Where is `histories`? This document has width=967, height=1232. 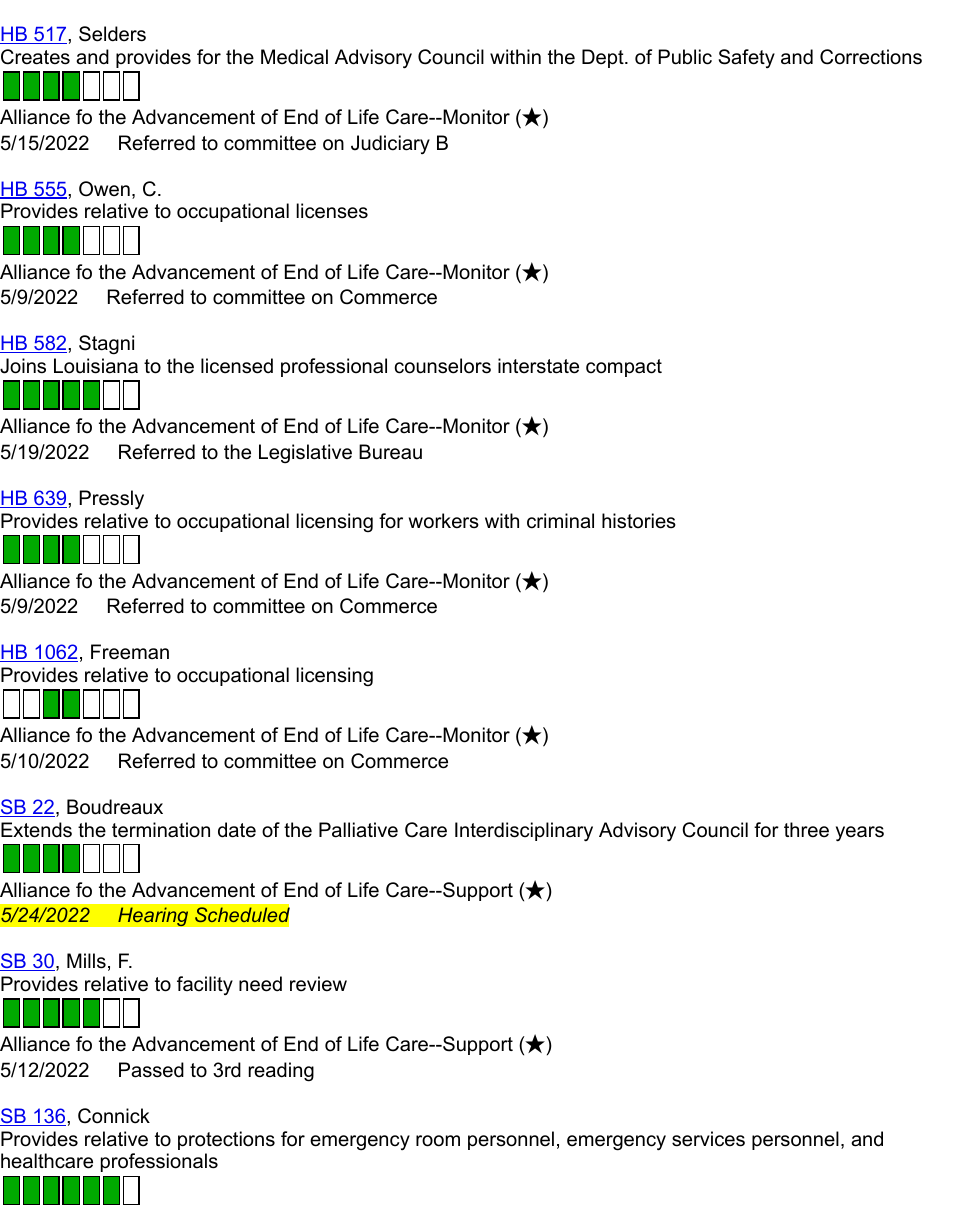 histories is located at coordinates (639, 521).
